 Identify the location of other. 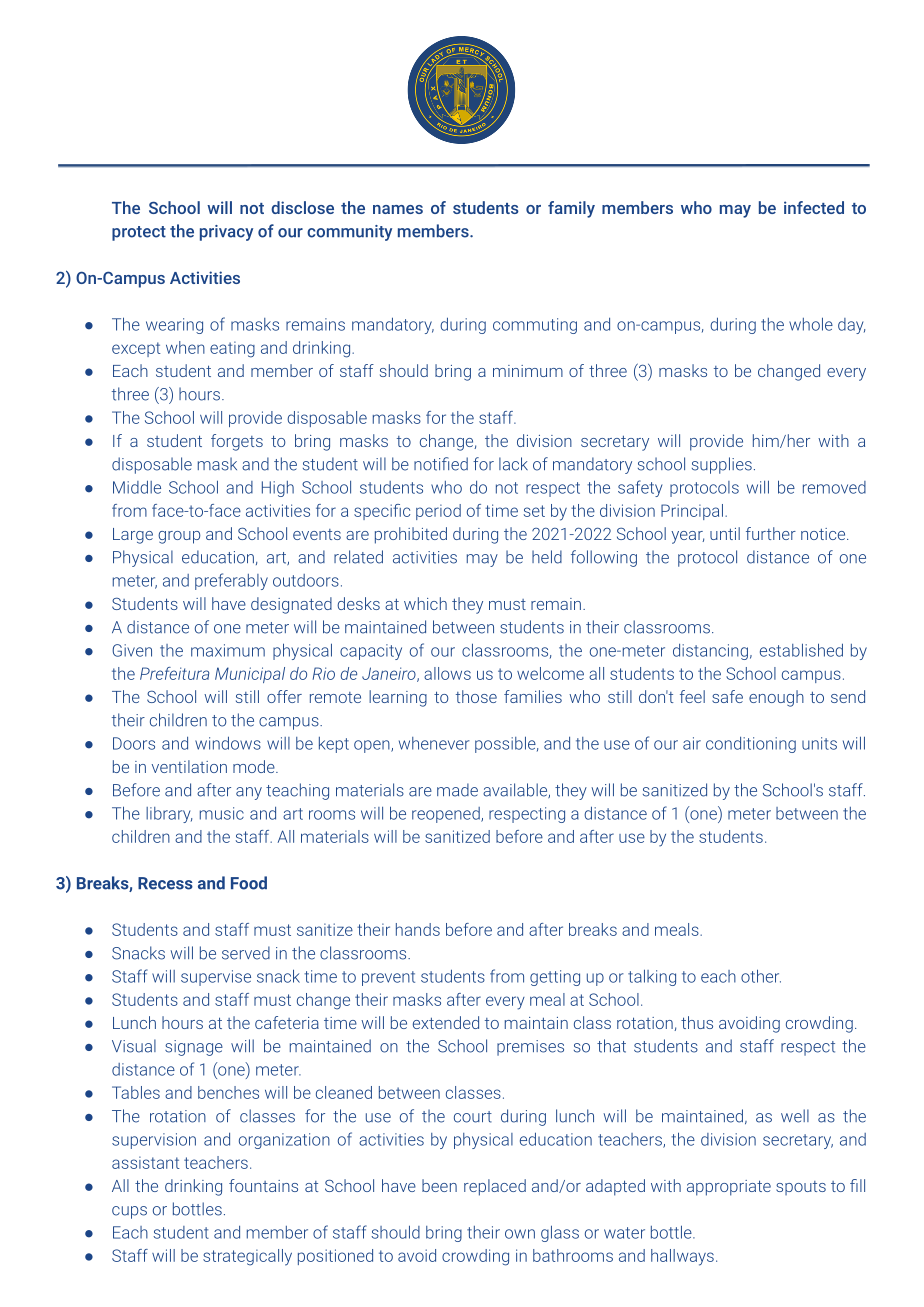
(761, 976).
